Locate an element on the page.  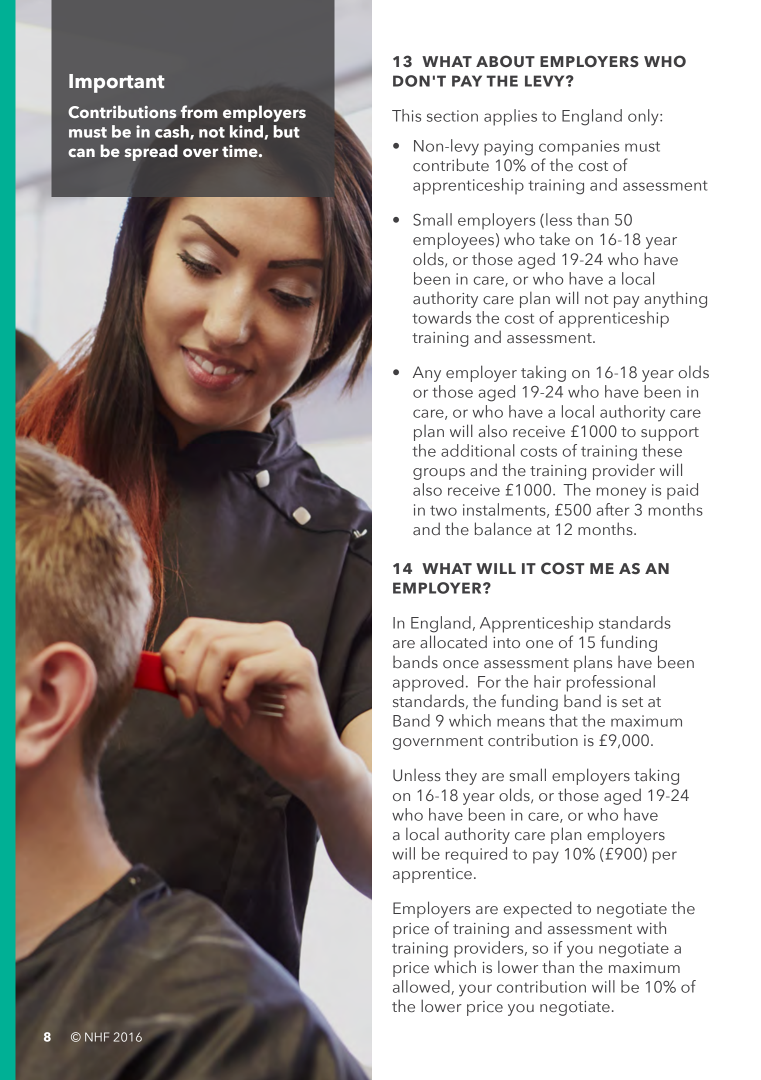
your is located at coordinates (475, 990).
